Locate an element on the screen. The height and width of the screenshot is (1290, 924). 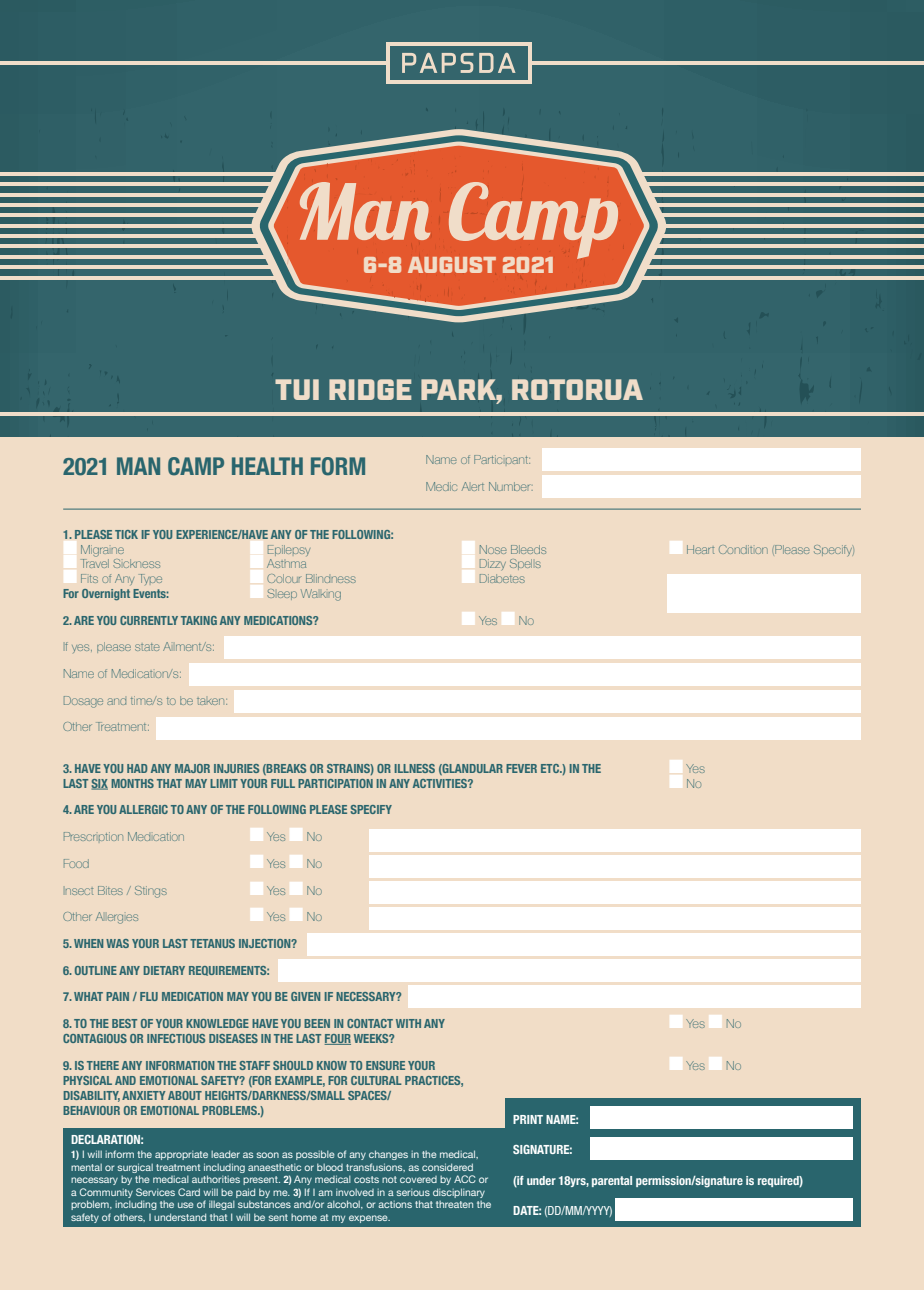
TUI is located at coordinates (297, 389).
